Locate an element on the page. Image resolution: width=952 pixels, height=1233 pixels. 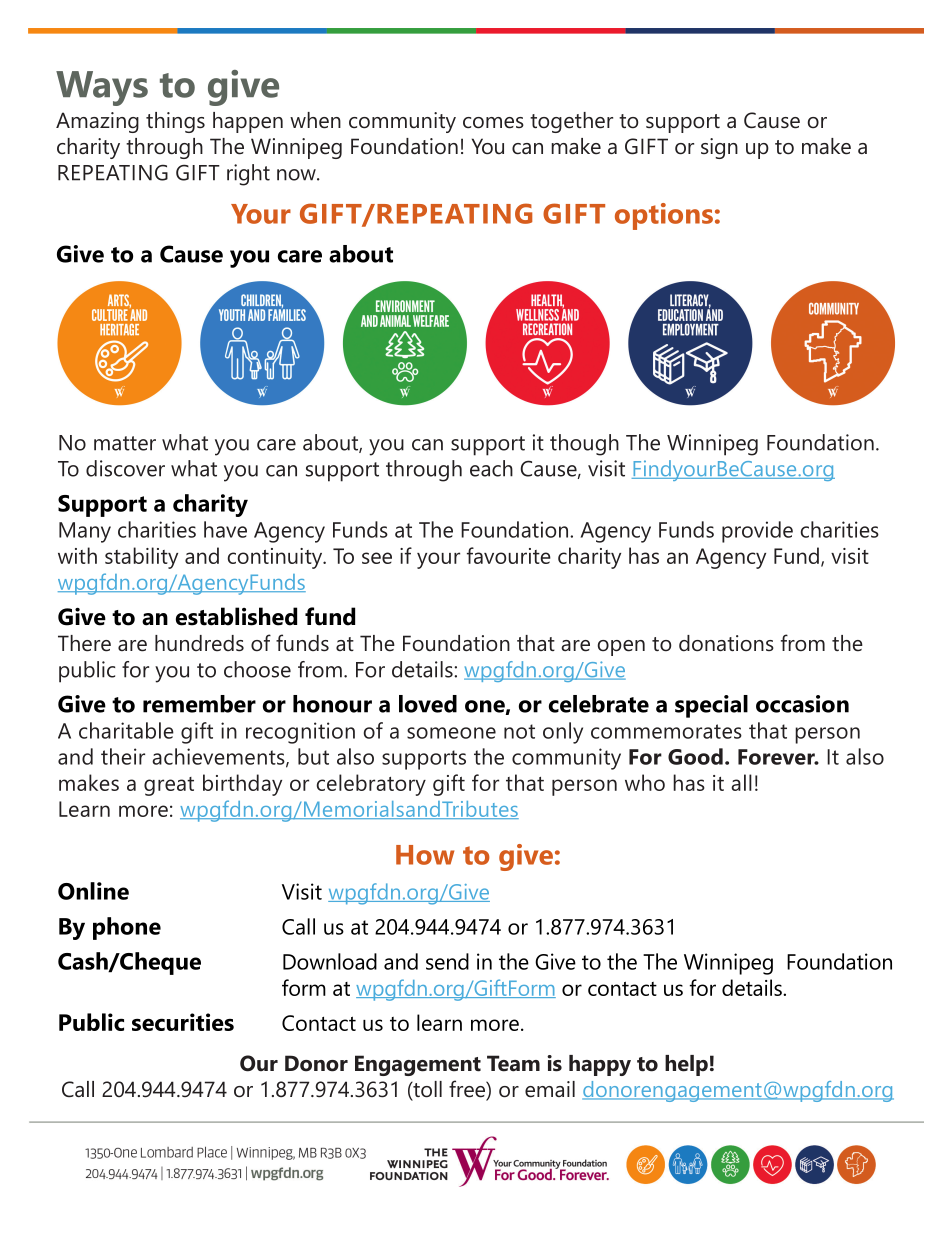
securities is located at coordinates (183, 1022).
